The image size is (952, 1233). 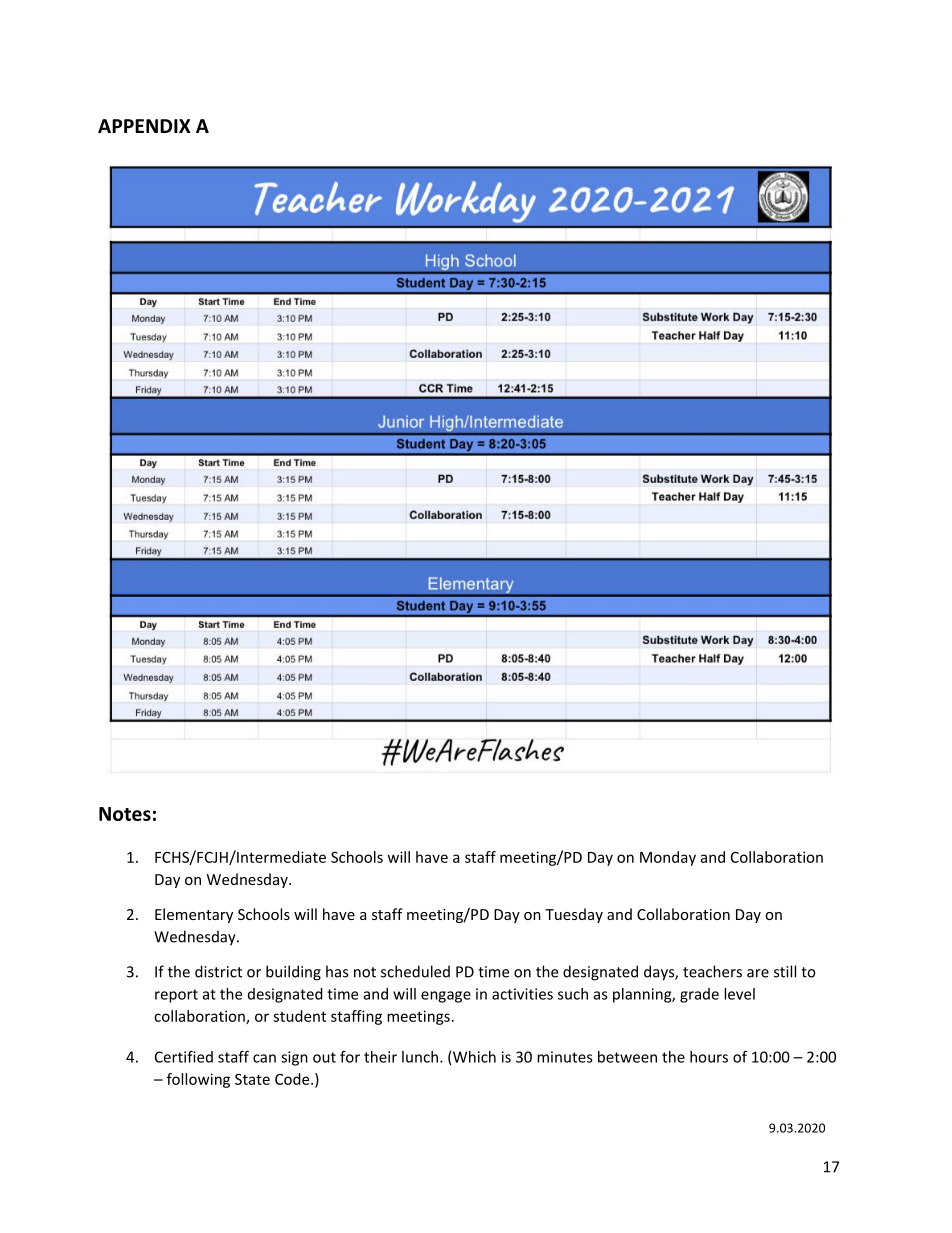 What do you see at coordinates (194, 915) in the screenshot?
I see `Elementary` at bounding box center [194, 915].
